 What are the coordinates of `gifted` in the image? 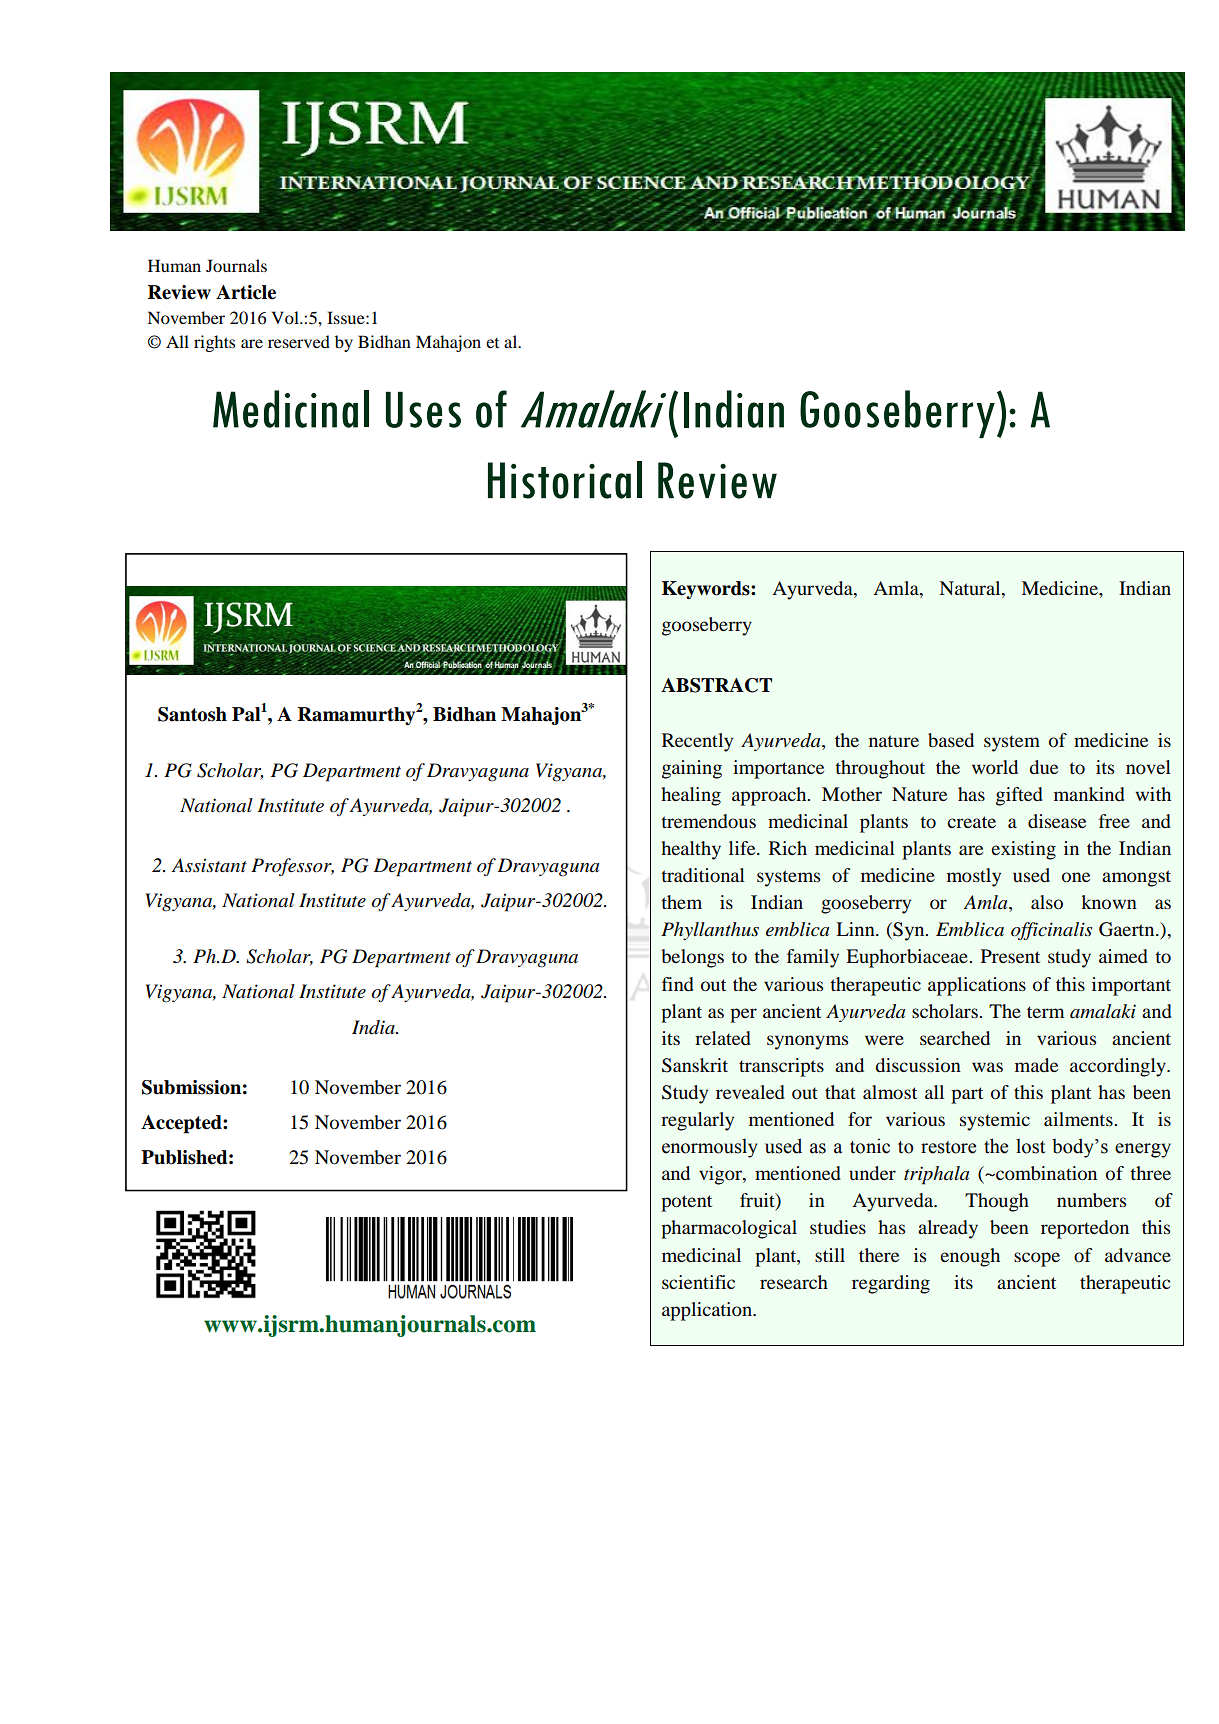 It's located at (1019, 796).
